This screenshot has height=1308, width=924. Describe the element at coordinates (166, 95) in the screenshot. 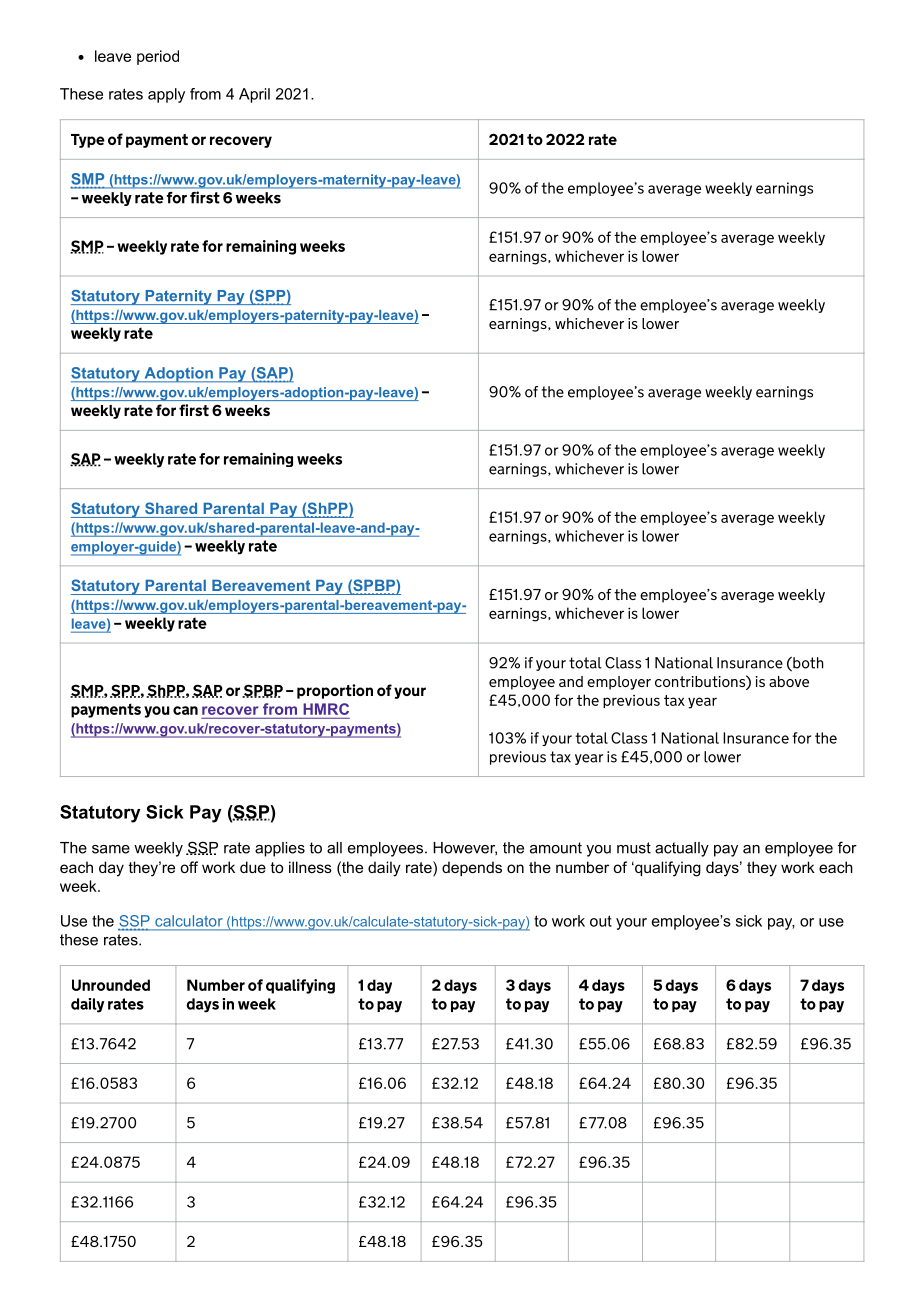

I see `apply` at that location.
